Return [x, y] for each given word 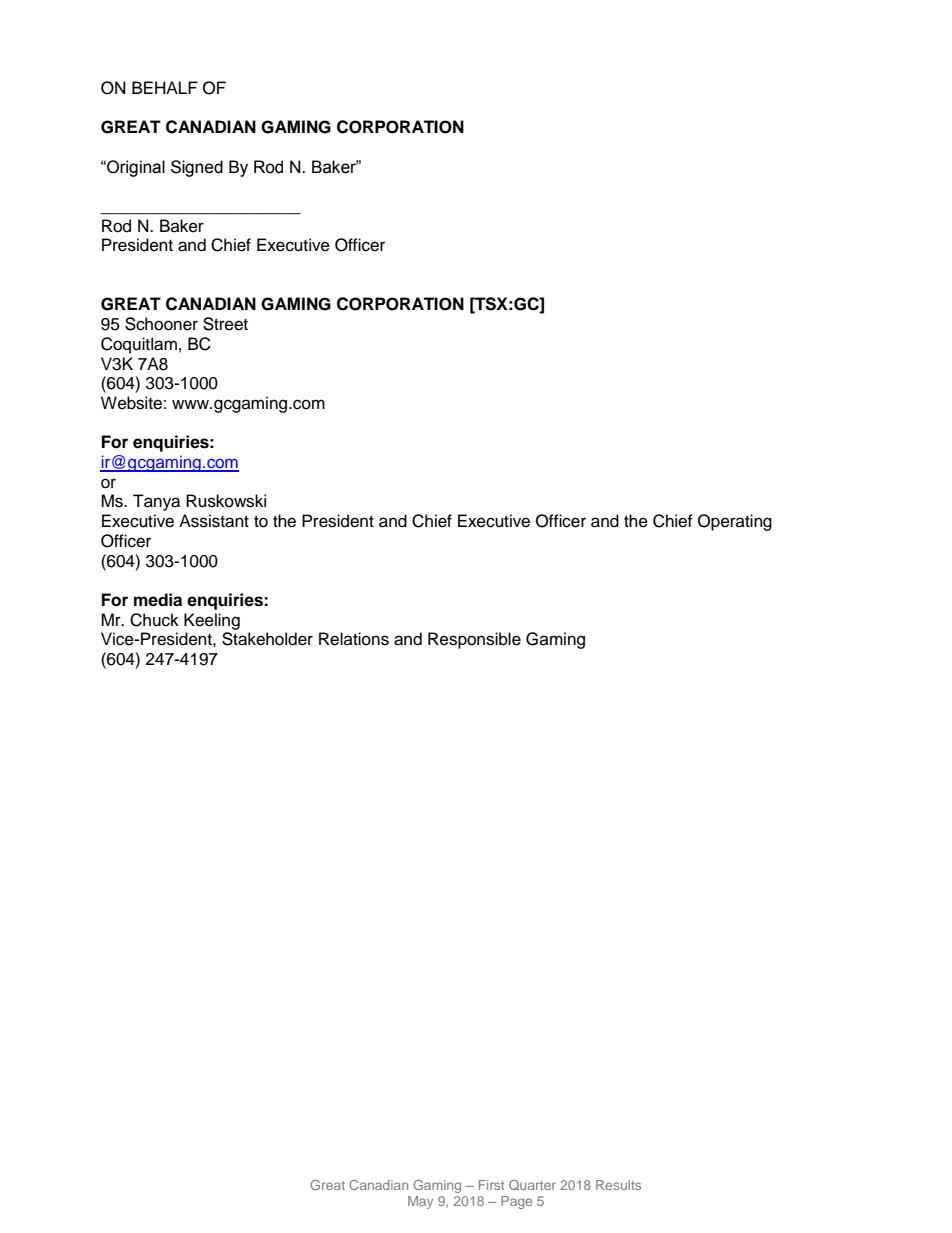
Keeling [212, 621]
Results [618, 1185]
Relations [354, 639]
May [420, 1202]
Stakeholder [267, 639]
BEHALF [165, 87]
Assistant [214, 521]
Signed [197, 168]
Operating [735, 522]
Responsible [474, 640]
